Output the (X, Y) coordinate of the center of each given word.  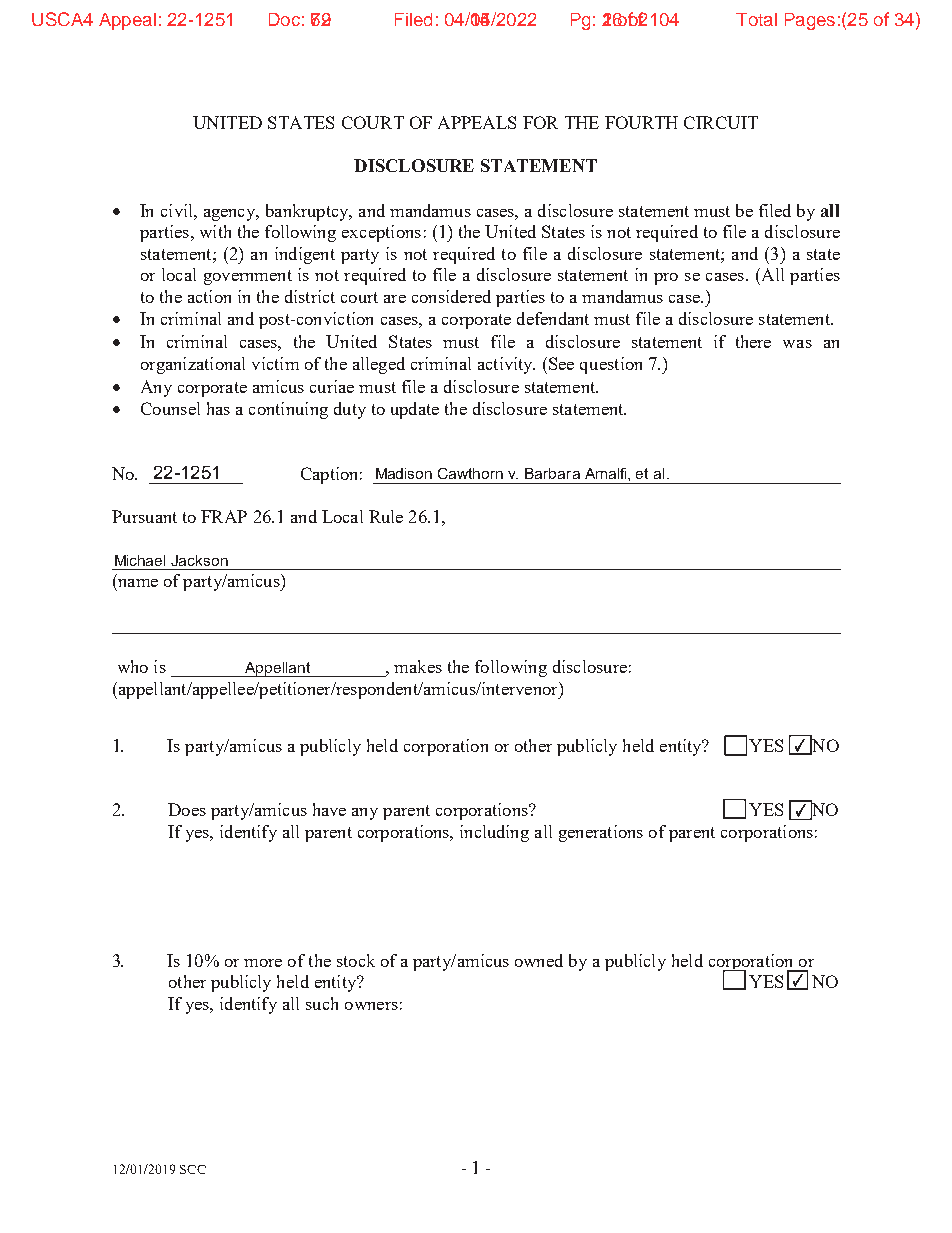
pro (666, 279)
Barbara (552, 473)
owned (539, 960)
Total (756, 19)
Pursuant (144, 516)
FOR (540, 122)
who (133, 666)
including (494, 833)
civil (178, 210)
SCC (193, 1169)
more (263, 963)
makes (418, 666)
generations (601, 833)
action (209, 296)
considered (451, 296)
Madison (404, 473)
